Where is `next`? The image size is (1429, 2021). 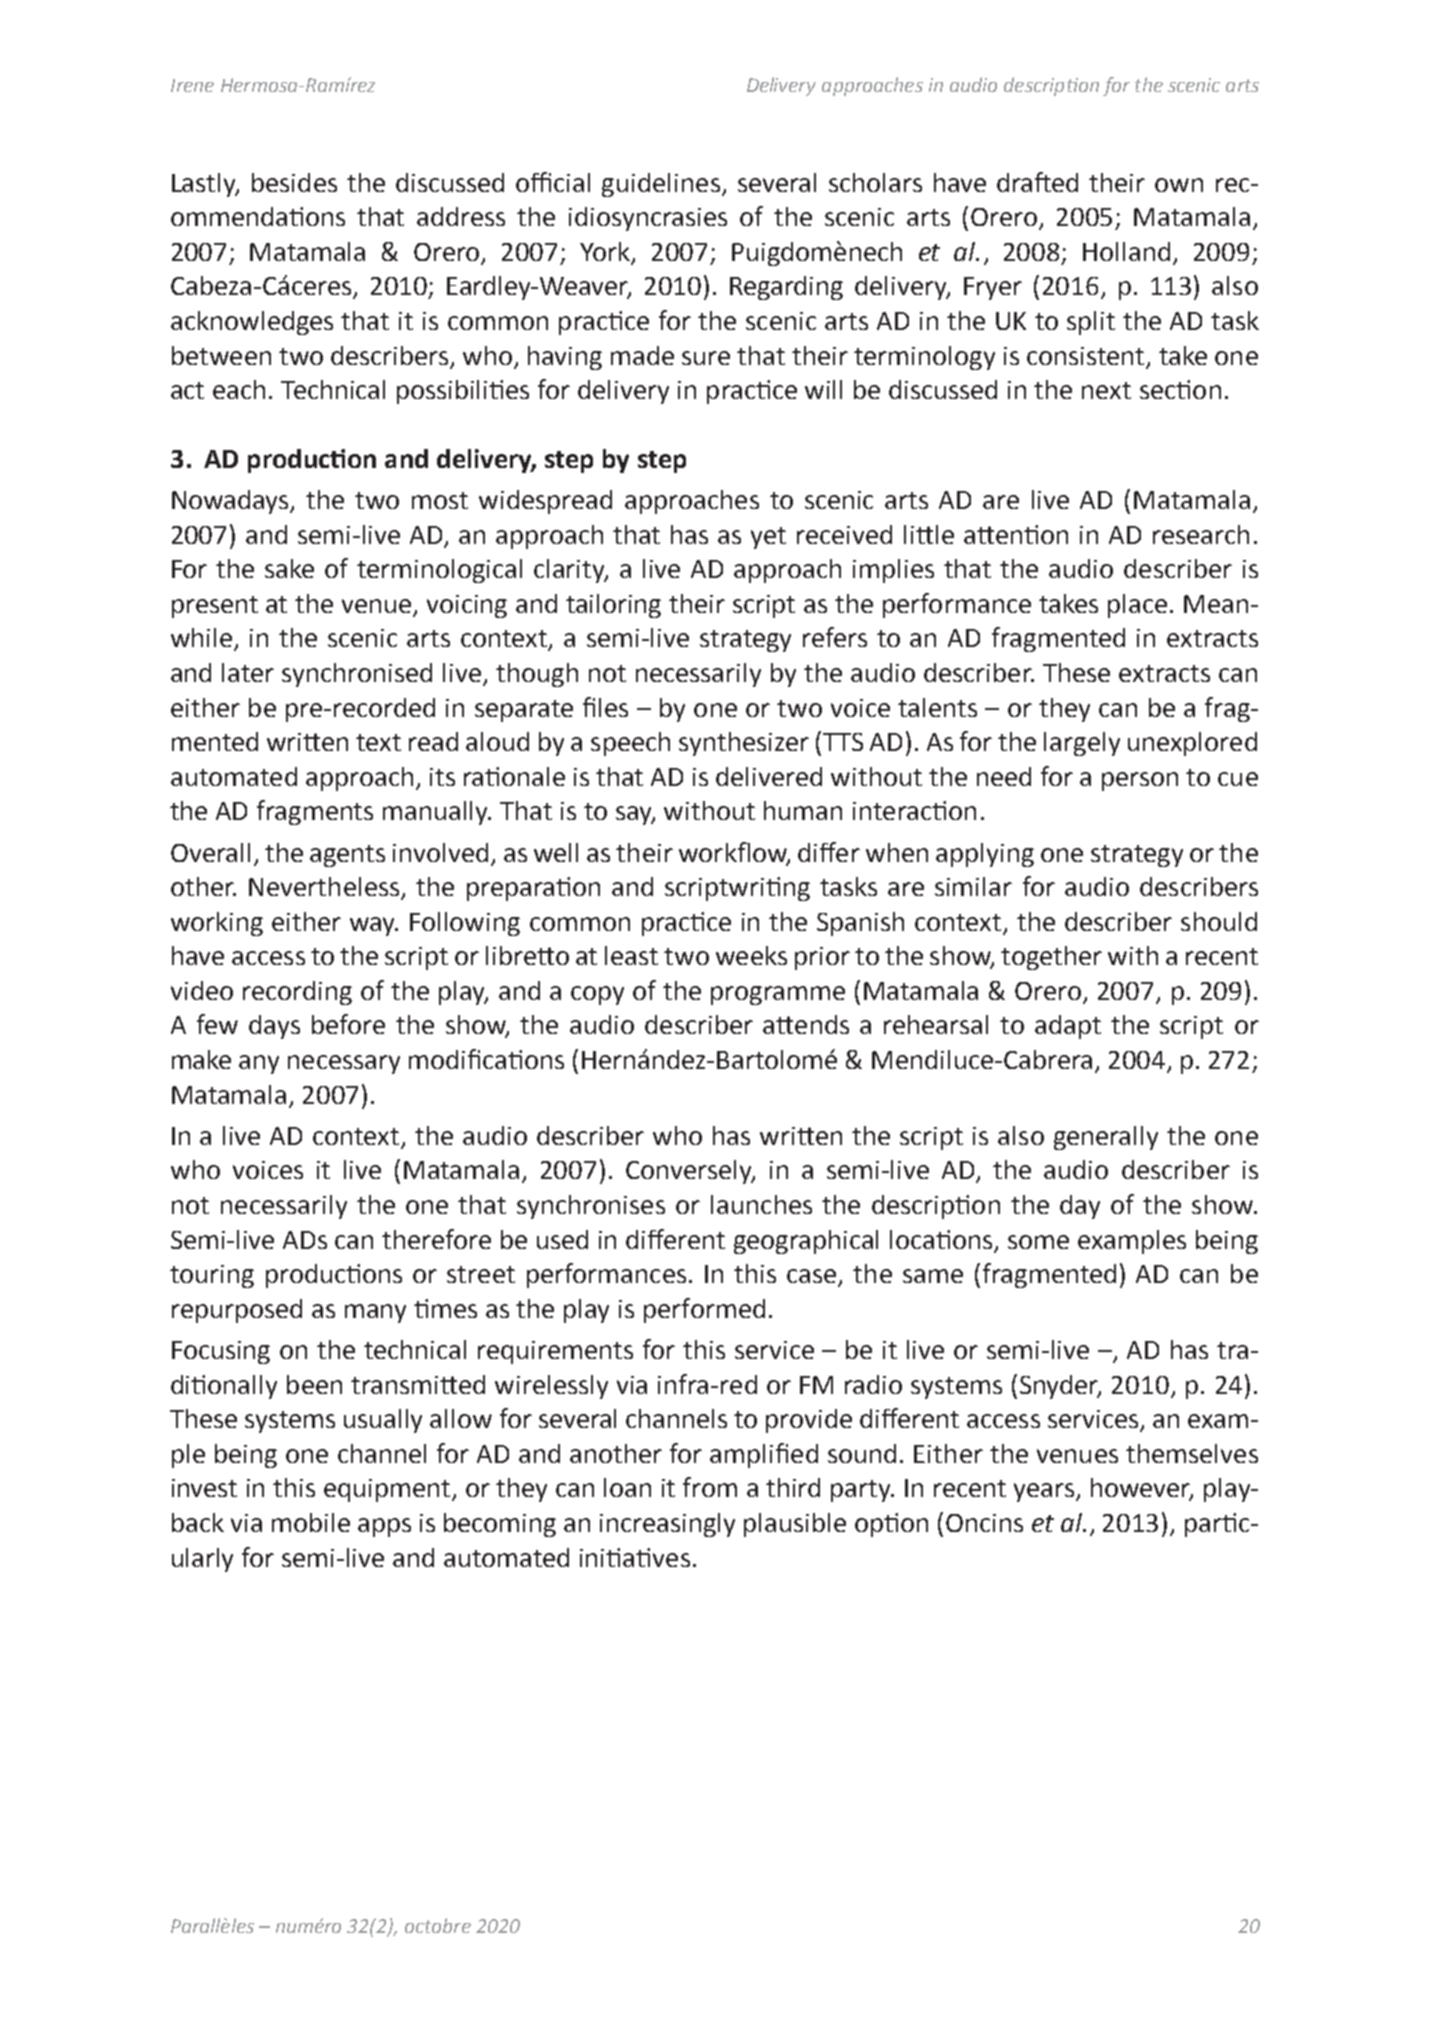 next is located at coordinates (1106, 390).
